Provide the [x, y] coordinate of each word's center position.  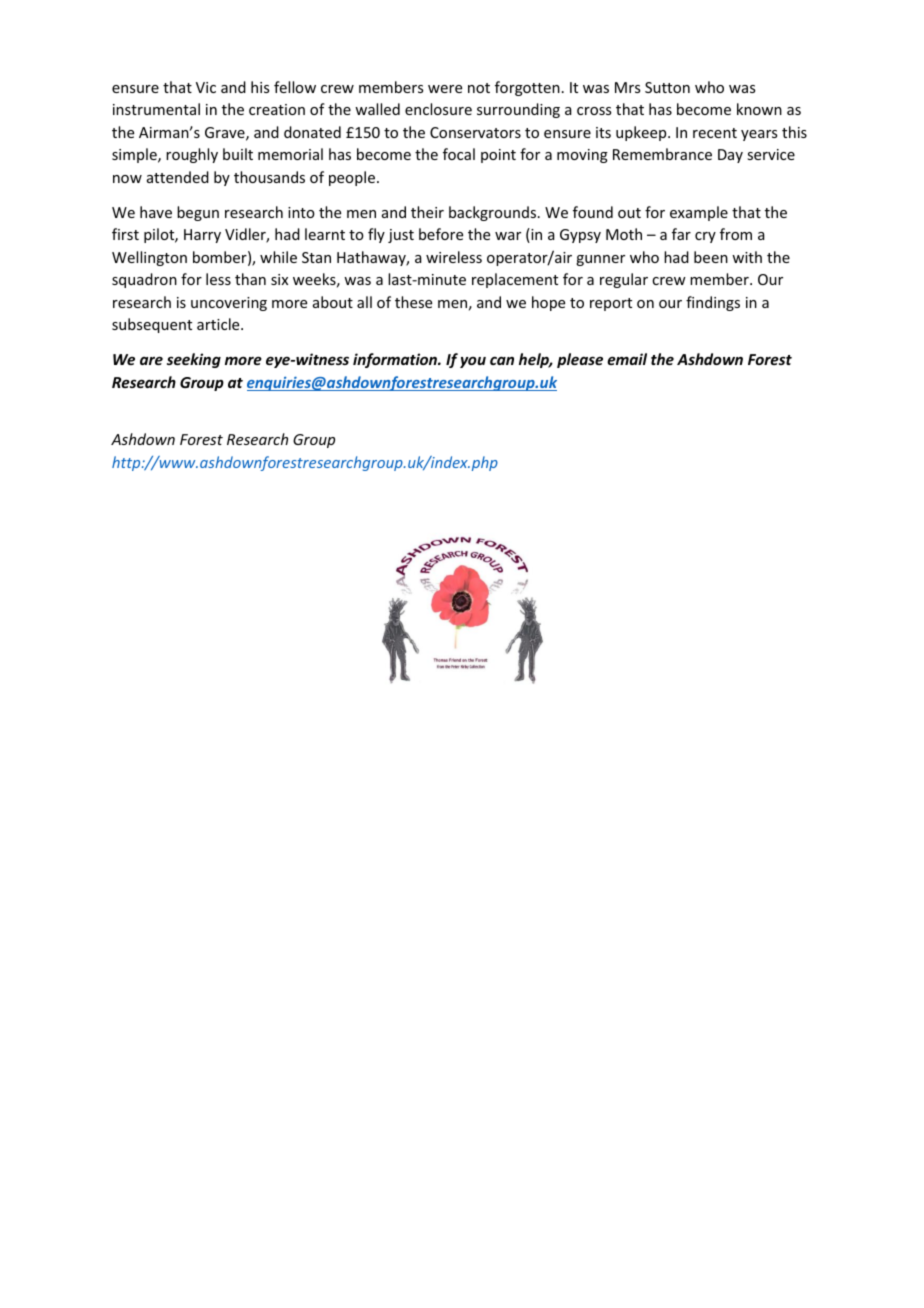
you [473, 362]
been [711, 257]
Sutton [667, 87]
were [445, 89]
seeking [194, 360]
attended [178, 177]
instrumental [156, 109]
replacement [515, 280]
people [352, 178]
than [250, 279]
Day [730, 156]
